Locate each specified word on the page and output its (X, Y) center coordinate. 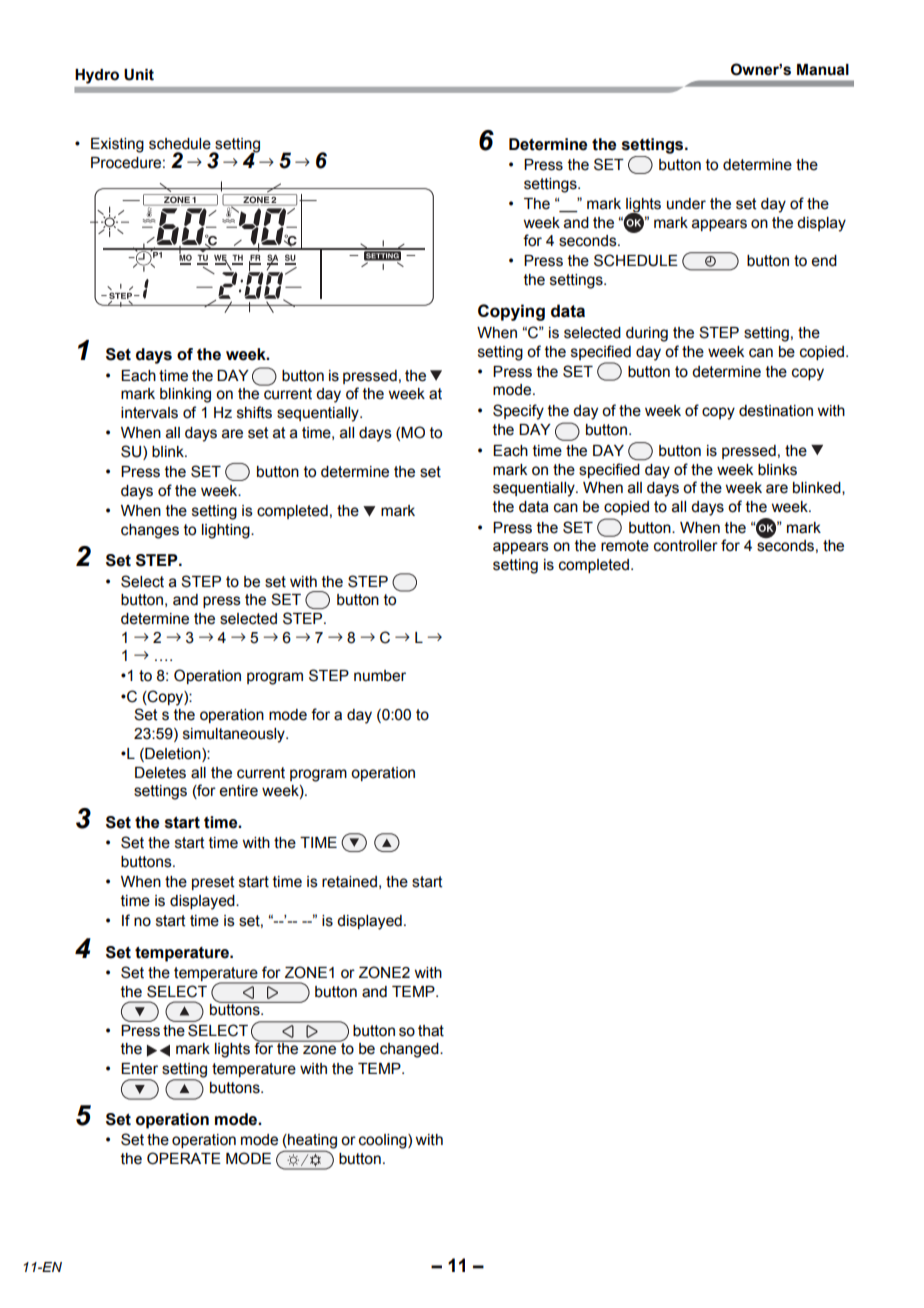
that (431, 1031)
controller (686, 546)
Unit (139, 75)
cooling (384, 1141)
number (380, 676)
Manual (823, 70)
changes (150, 531)
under (686, 204)
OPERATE (184, 1158)
